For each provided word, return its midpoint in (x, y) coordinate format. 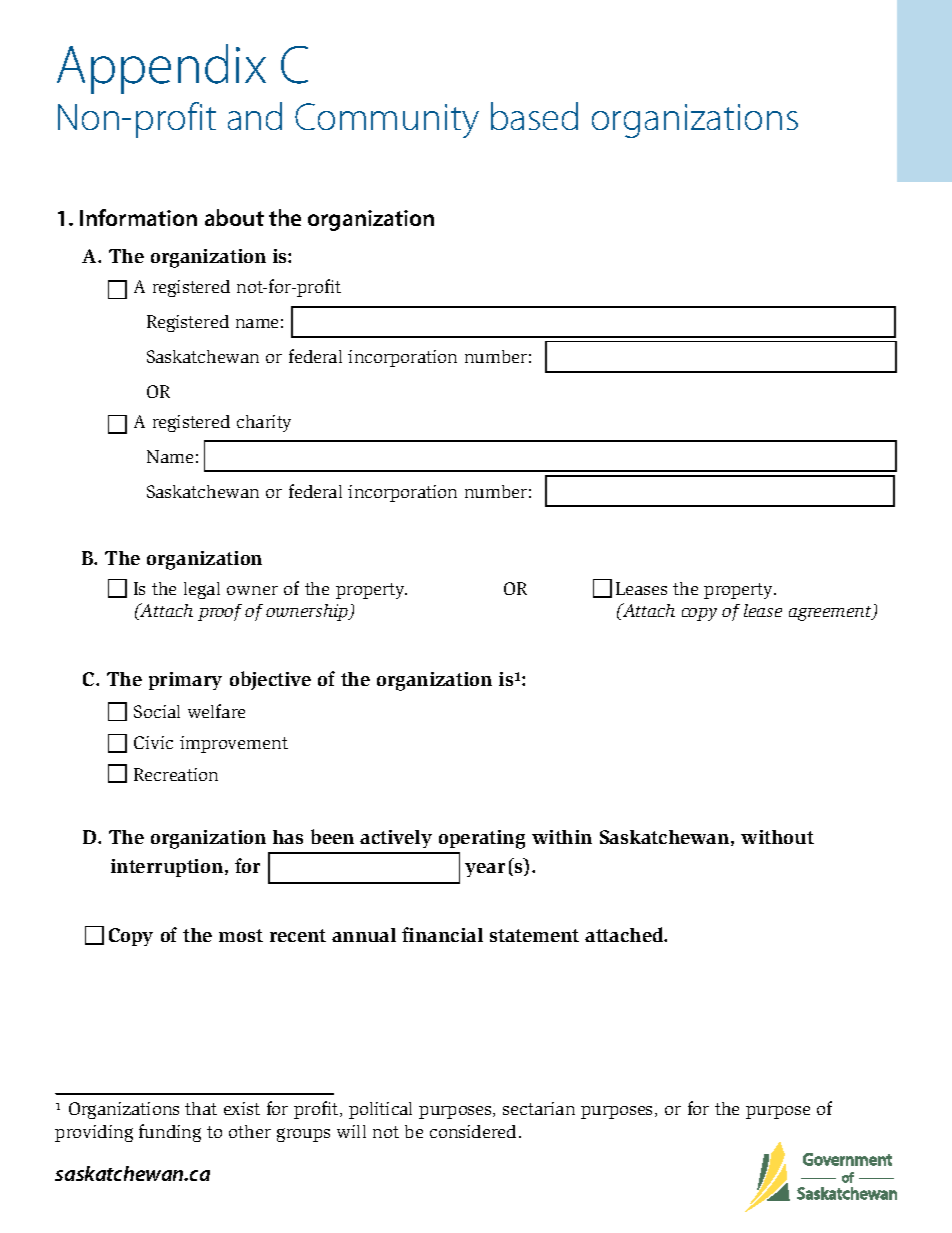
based (534, 116)
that (201, 1108)
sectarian (539, 1108)
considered (473, 1131)
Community (387, 120)
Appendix (161, 69)
